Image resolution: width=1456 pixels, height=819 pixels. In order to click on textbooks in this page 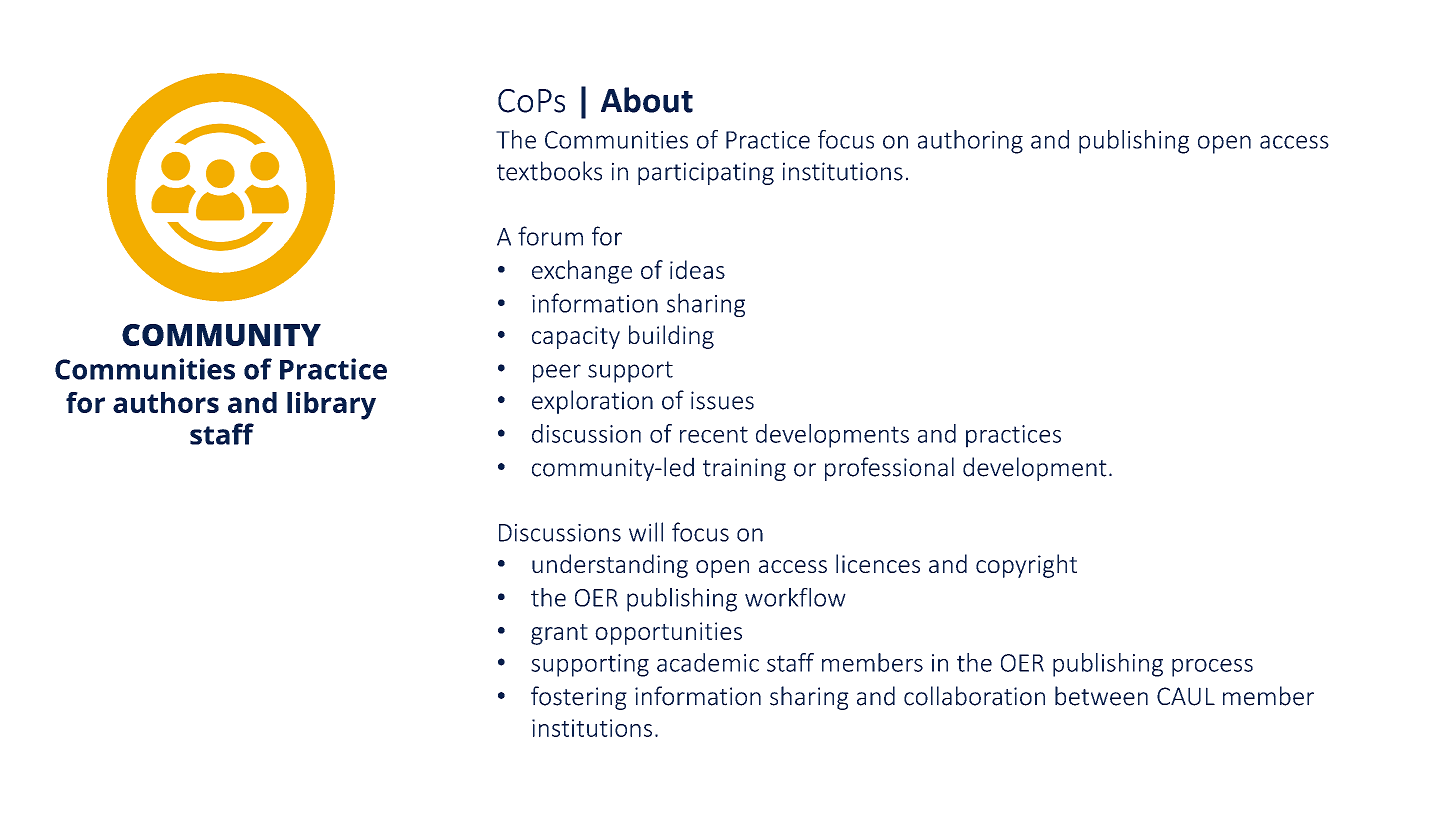, I will do `click(549, 171)`.
